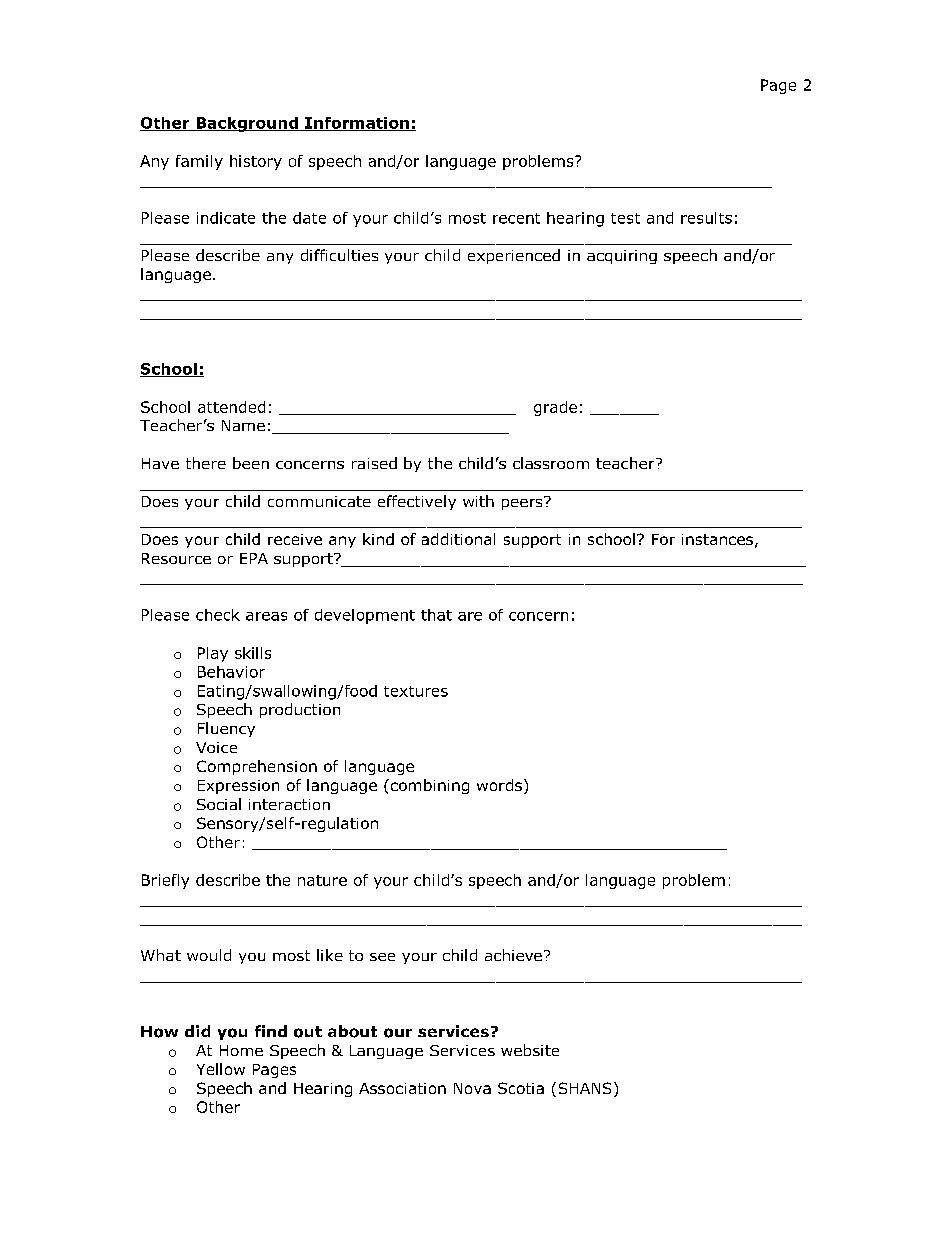 Image resolution: width=952 pixels, height=1233 pixels. What do you see at coordinates (199, 162) in the image?
I see `family` at bounding box center [199, 162].
